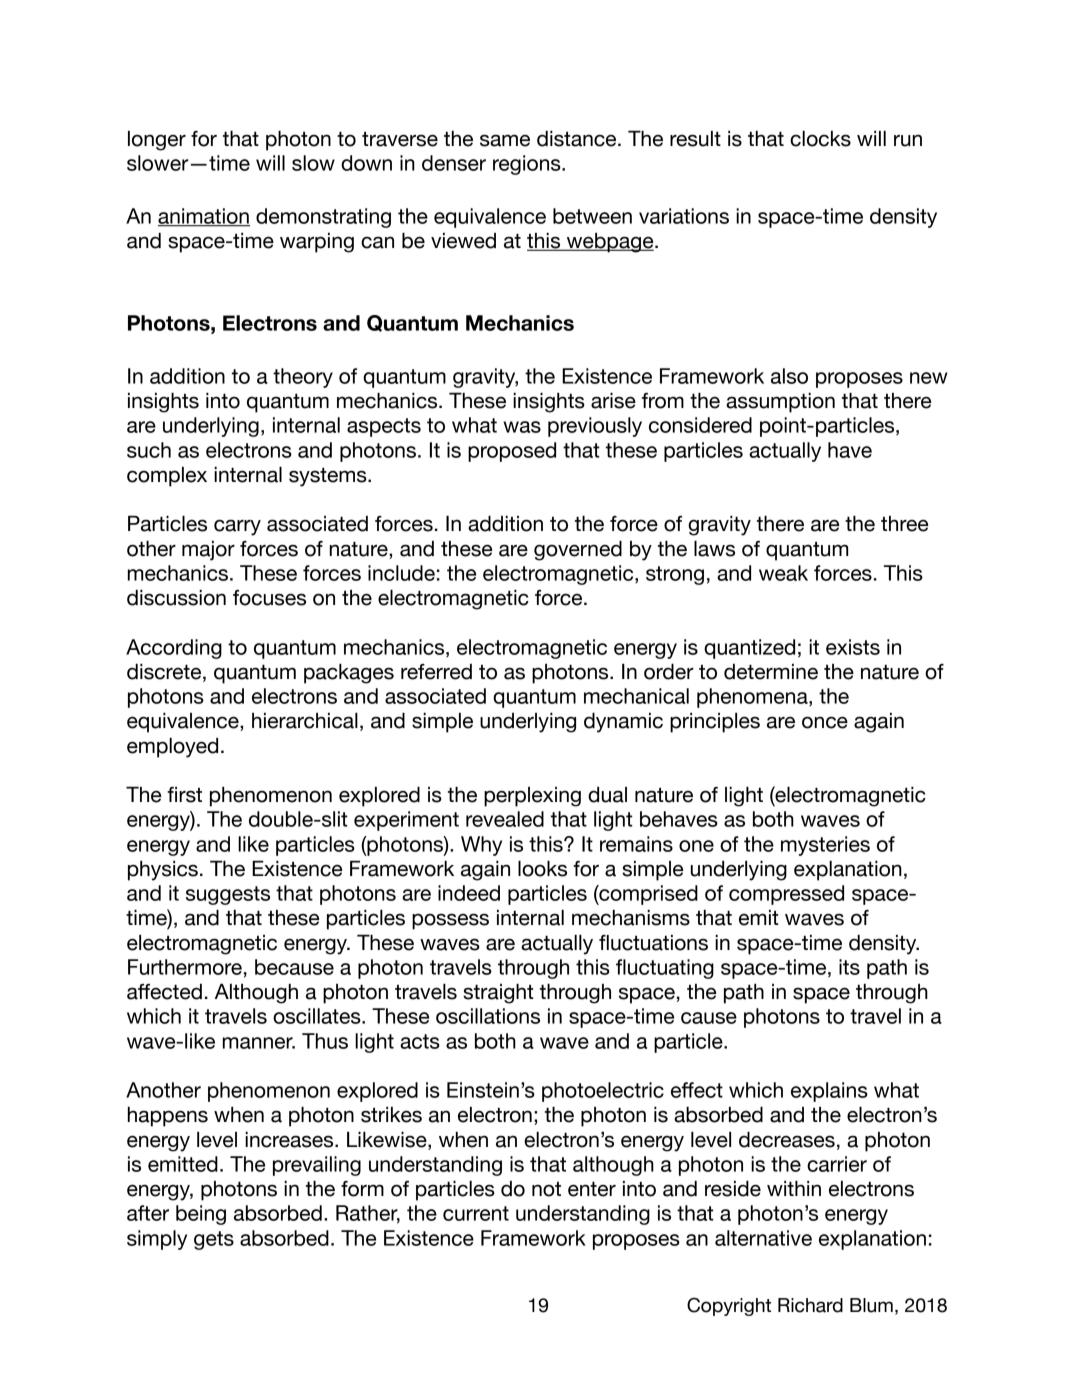  I want to click on animation, so click(204, 217).
